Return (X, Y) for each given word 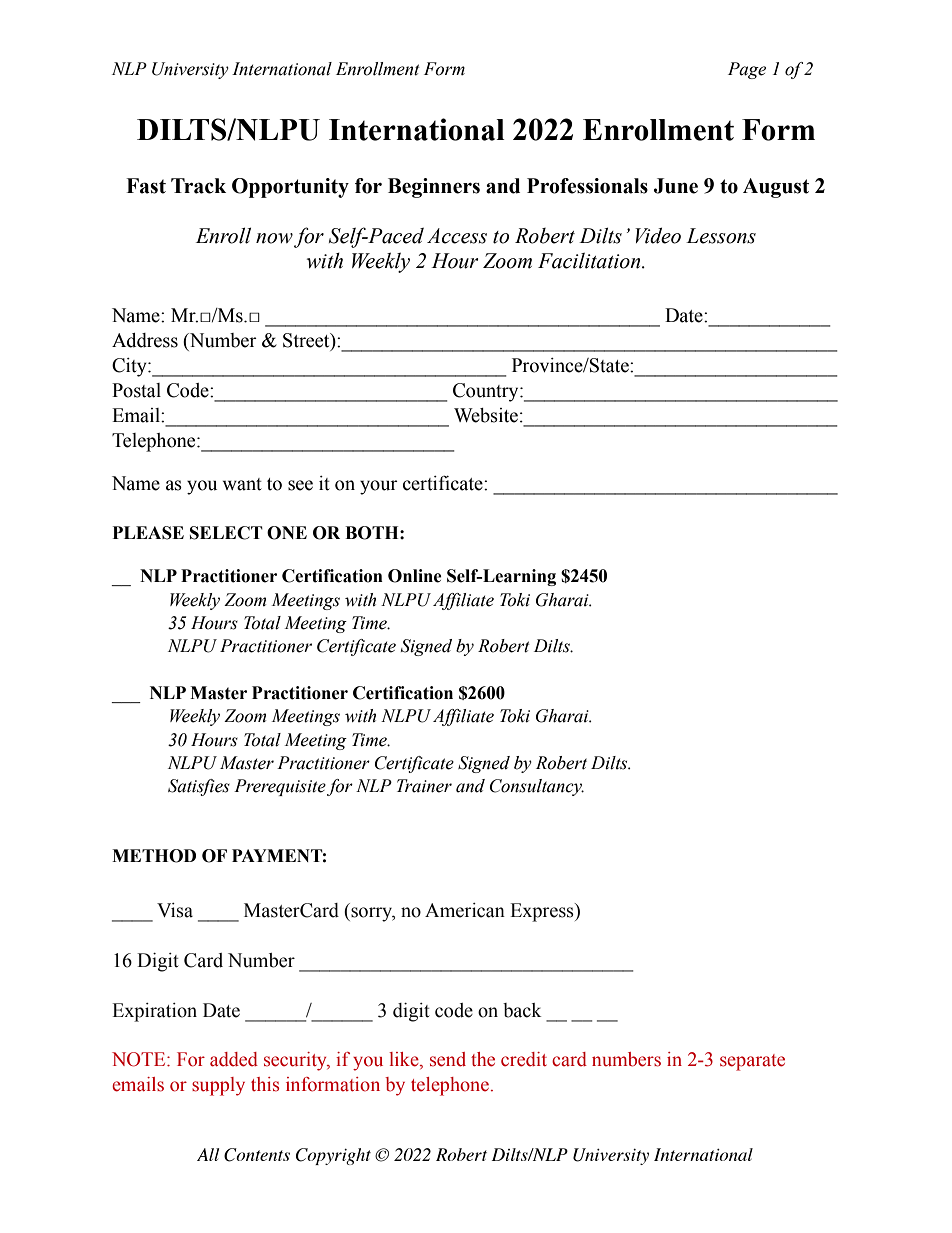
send (448, 1059)
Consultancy (537, 787)
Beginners (434, 188)
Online (415, 576)
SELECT (226, 533)
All (208, 1154)
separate (752, 1062)
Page (747, 70)
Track (198, 186)
